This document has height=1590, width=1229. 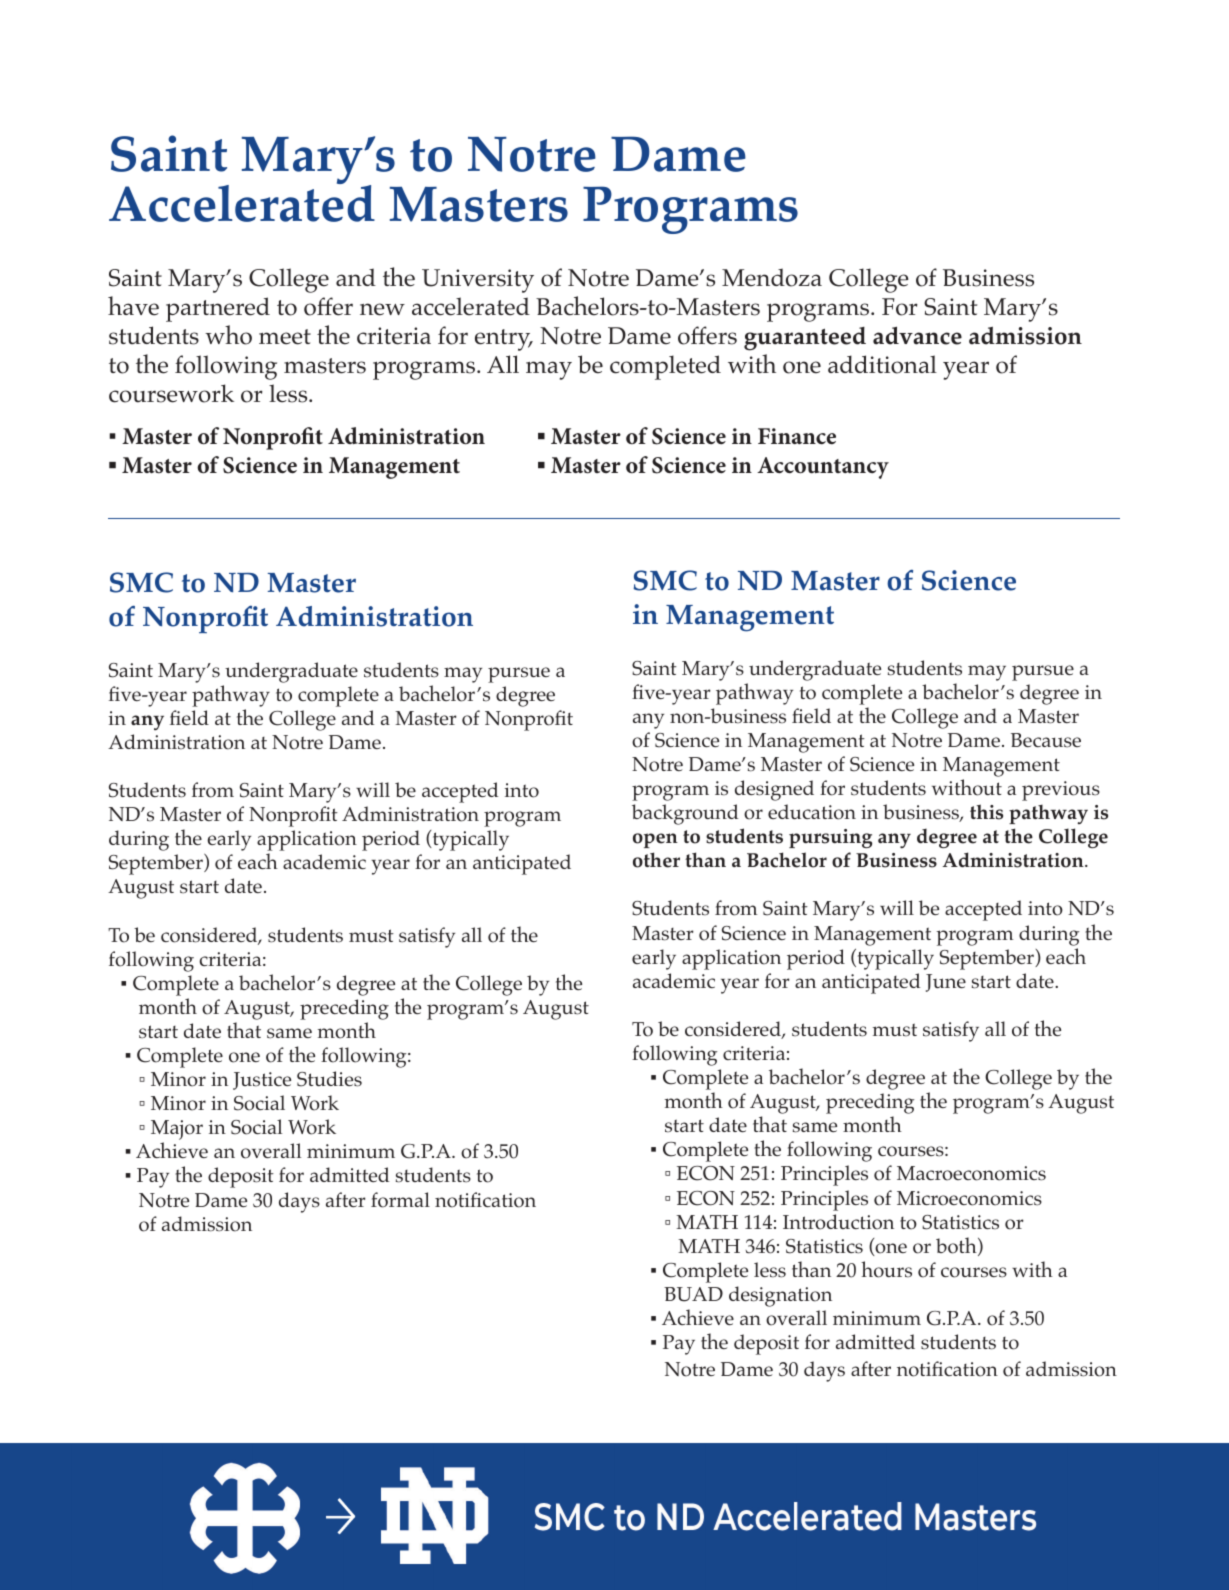 I want to click on meet, so click(x=285, y=337).
